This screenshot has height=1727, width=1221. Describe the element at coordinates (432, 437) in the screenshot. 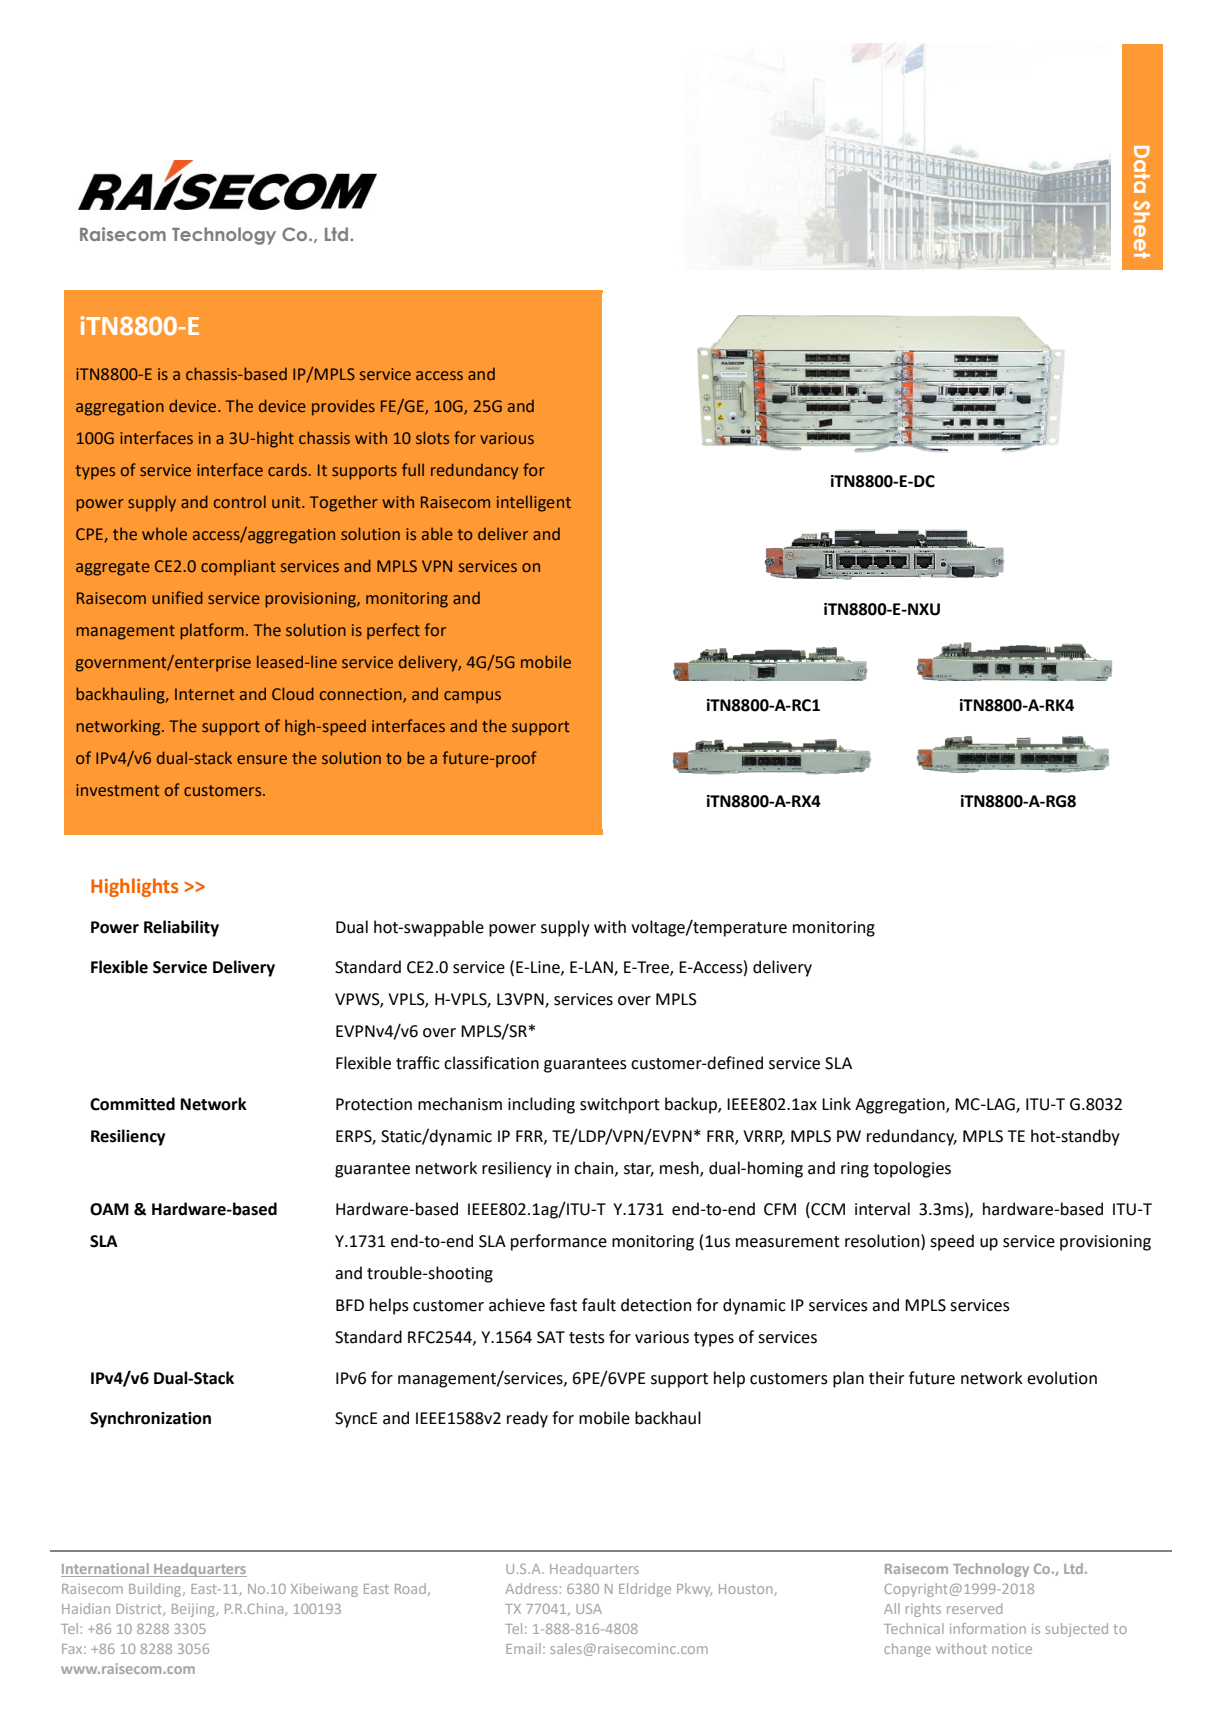

I see `slots` at that location.
